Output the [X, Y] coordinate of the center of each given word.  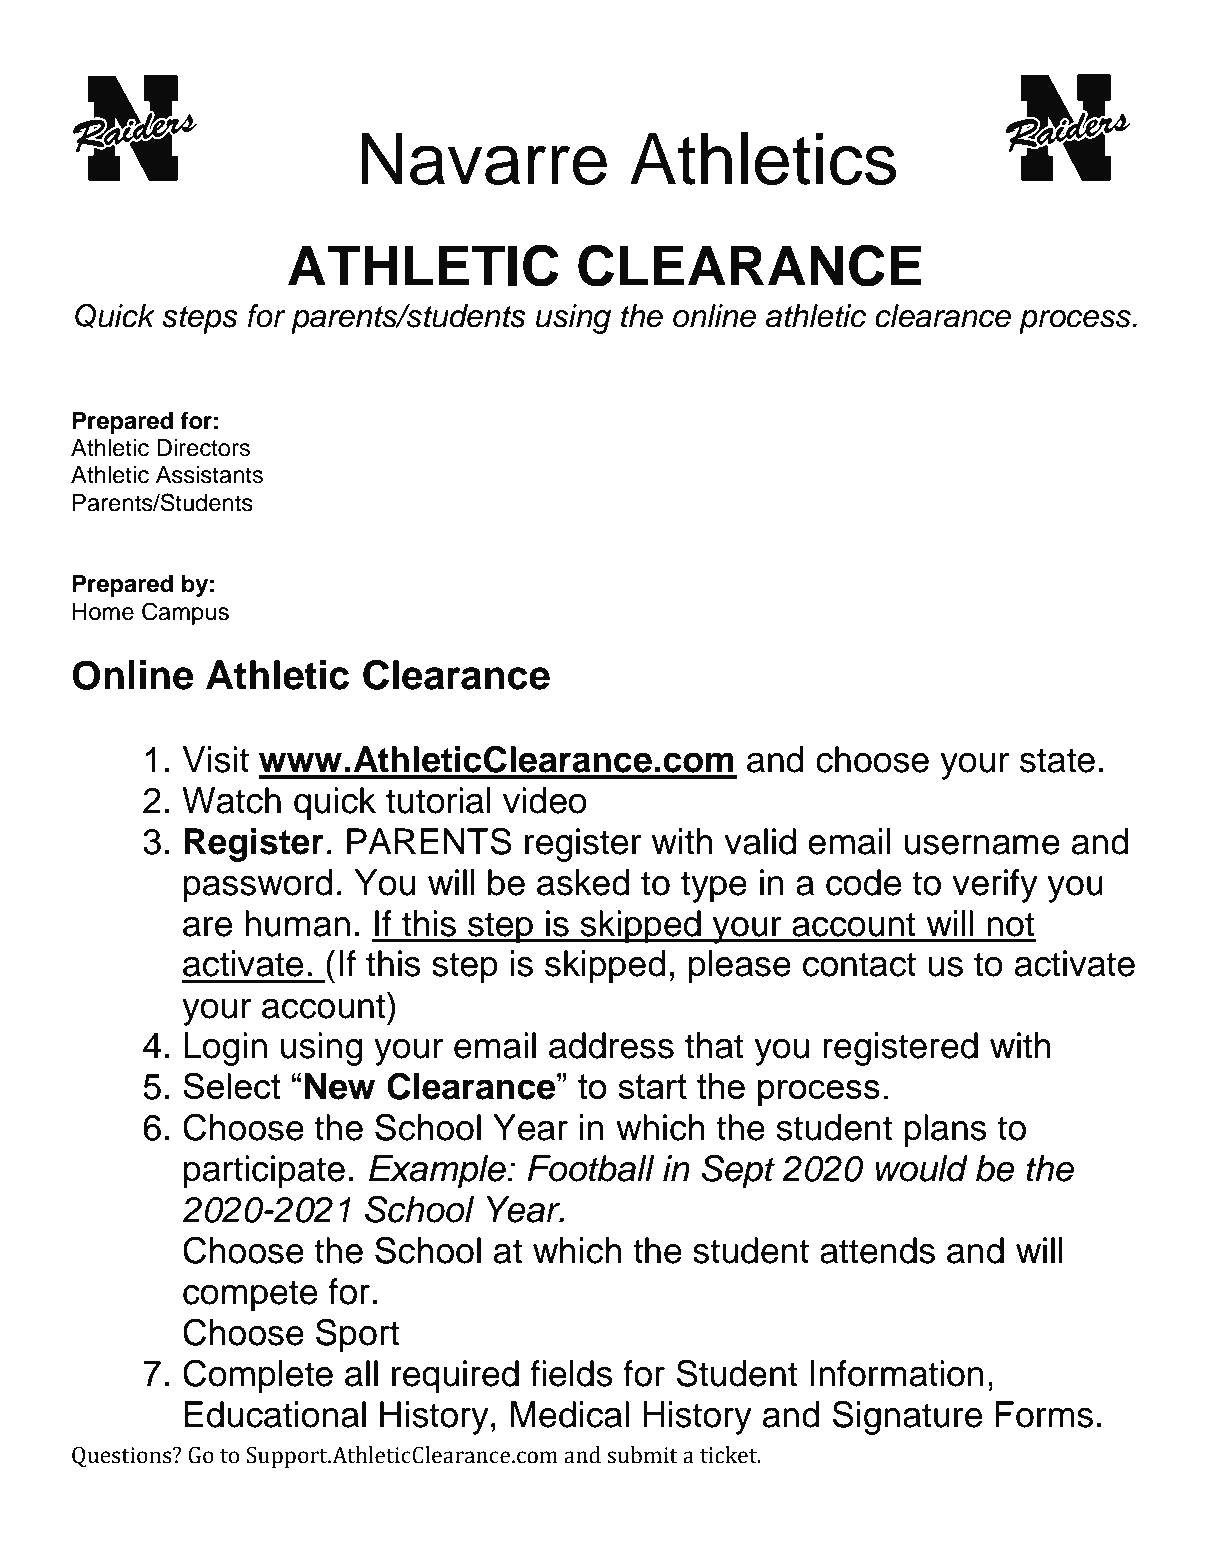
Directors [203, 448]
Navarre [484, 159]
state [1057, 760]
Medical [569, 1414]
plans [945, 1131]
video [545, 800]
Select [232, 1086]
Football [591, 1168]
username [982, 845]
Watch [231, 800]
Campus [185, 613]
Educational [275, 1414]
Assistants [209, 475]
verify [995, 886]
